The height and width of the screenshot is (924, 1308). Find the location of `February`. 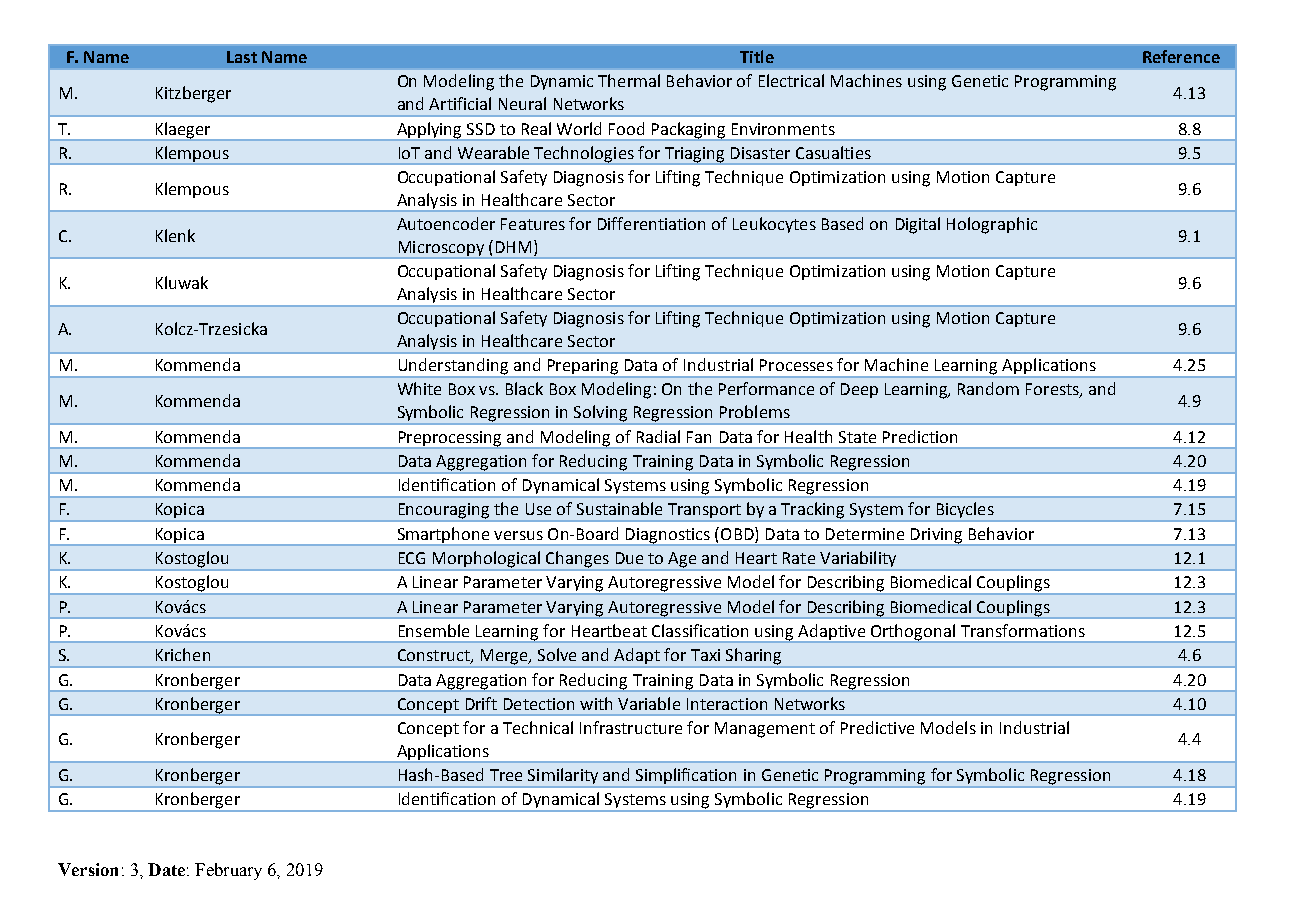

February is located at coordinates (228, 871).
